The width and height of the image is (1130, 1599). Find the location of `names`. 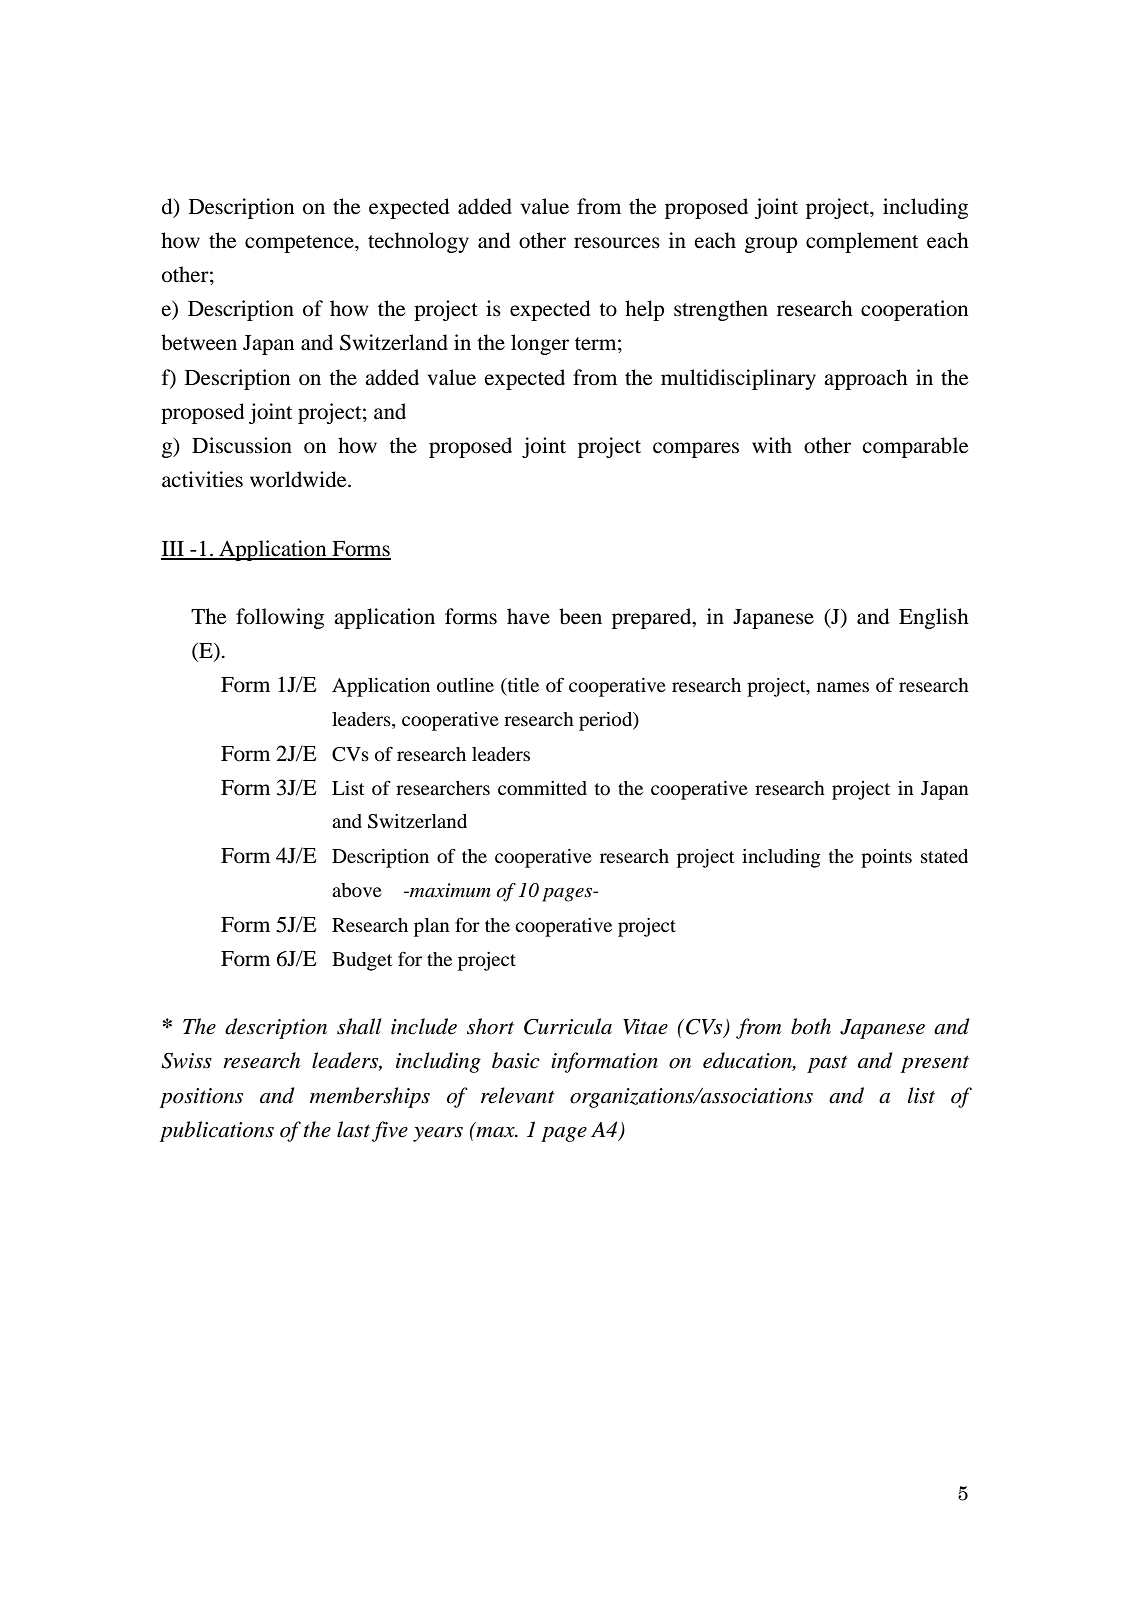

names is located at coordinates (843, 687).
